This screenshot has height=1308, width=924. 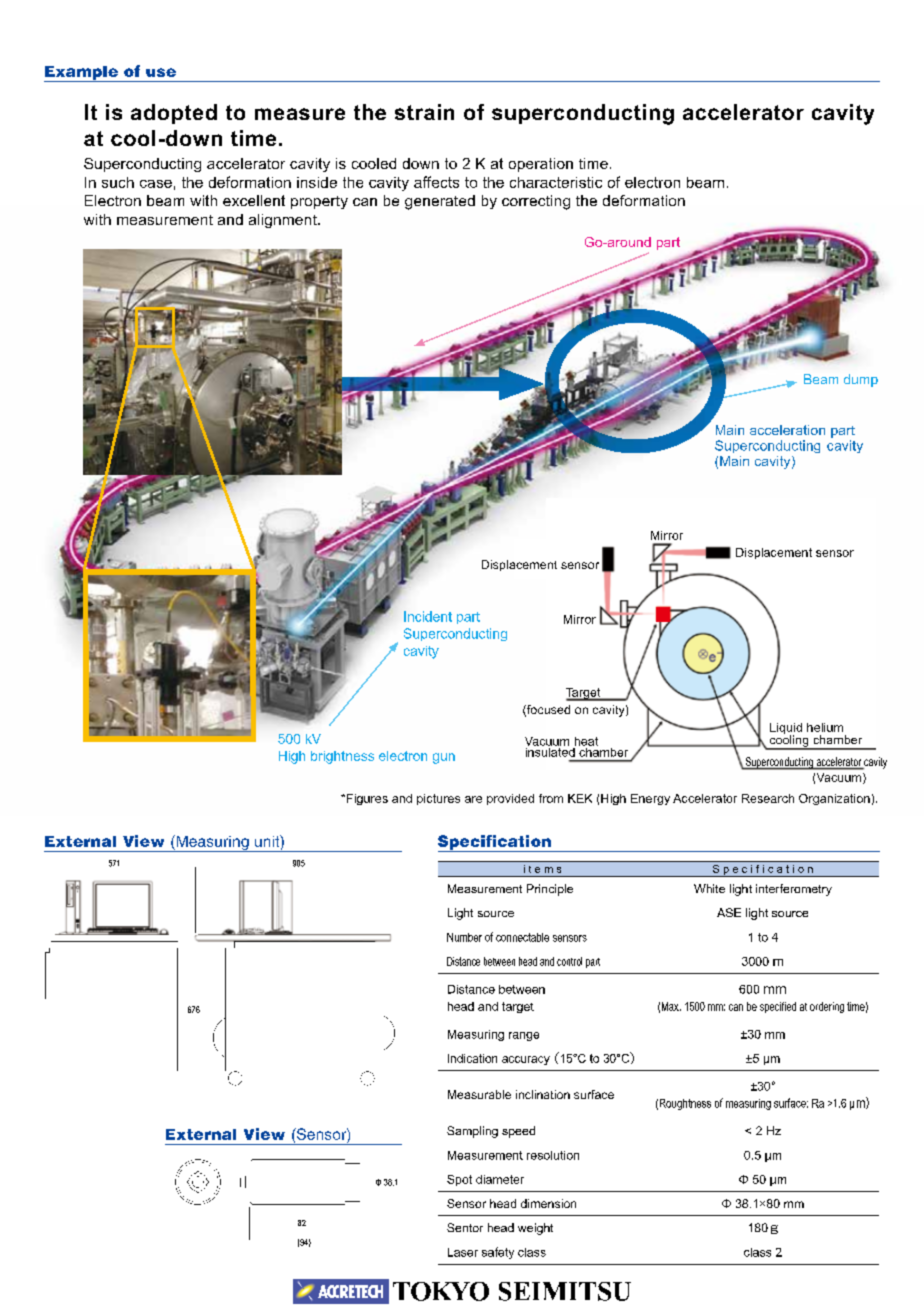 I want to click on dimension, so click(x=548, y=1203).
